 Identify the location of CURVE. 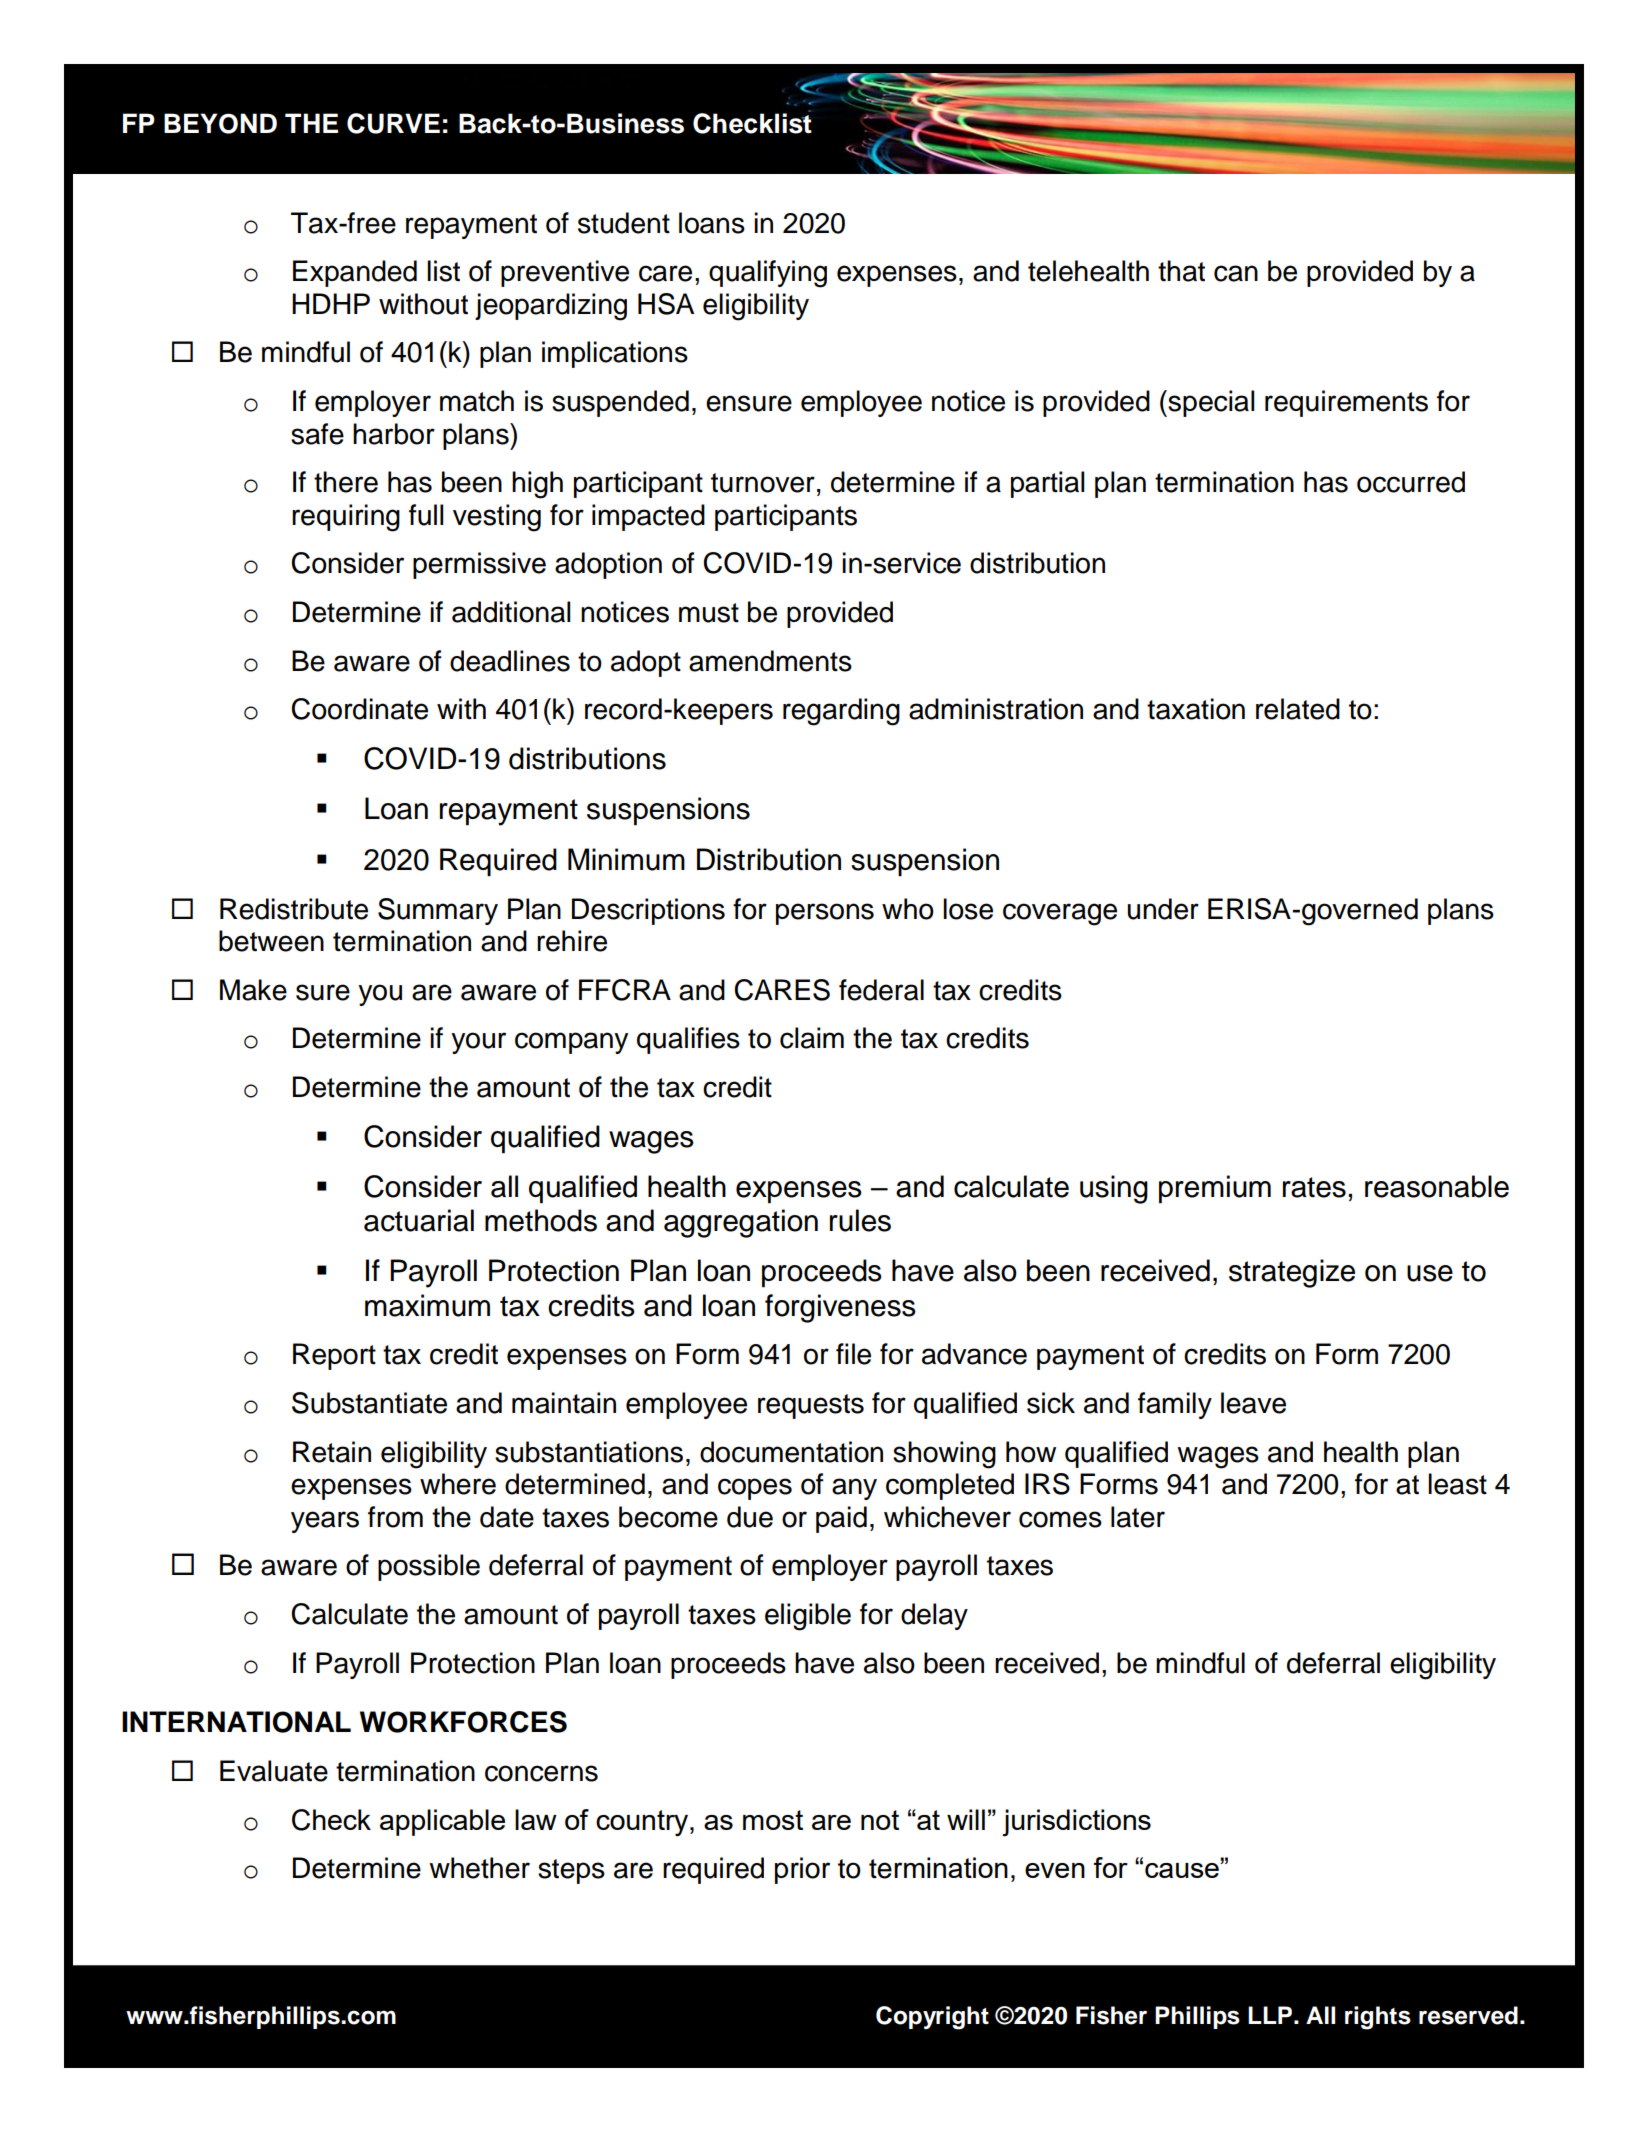
(393, 123).
